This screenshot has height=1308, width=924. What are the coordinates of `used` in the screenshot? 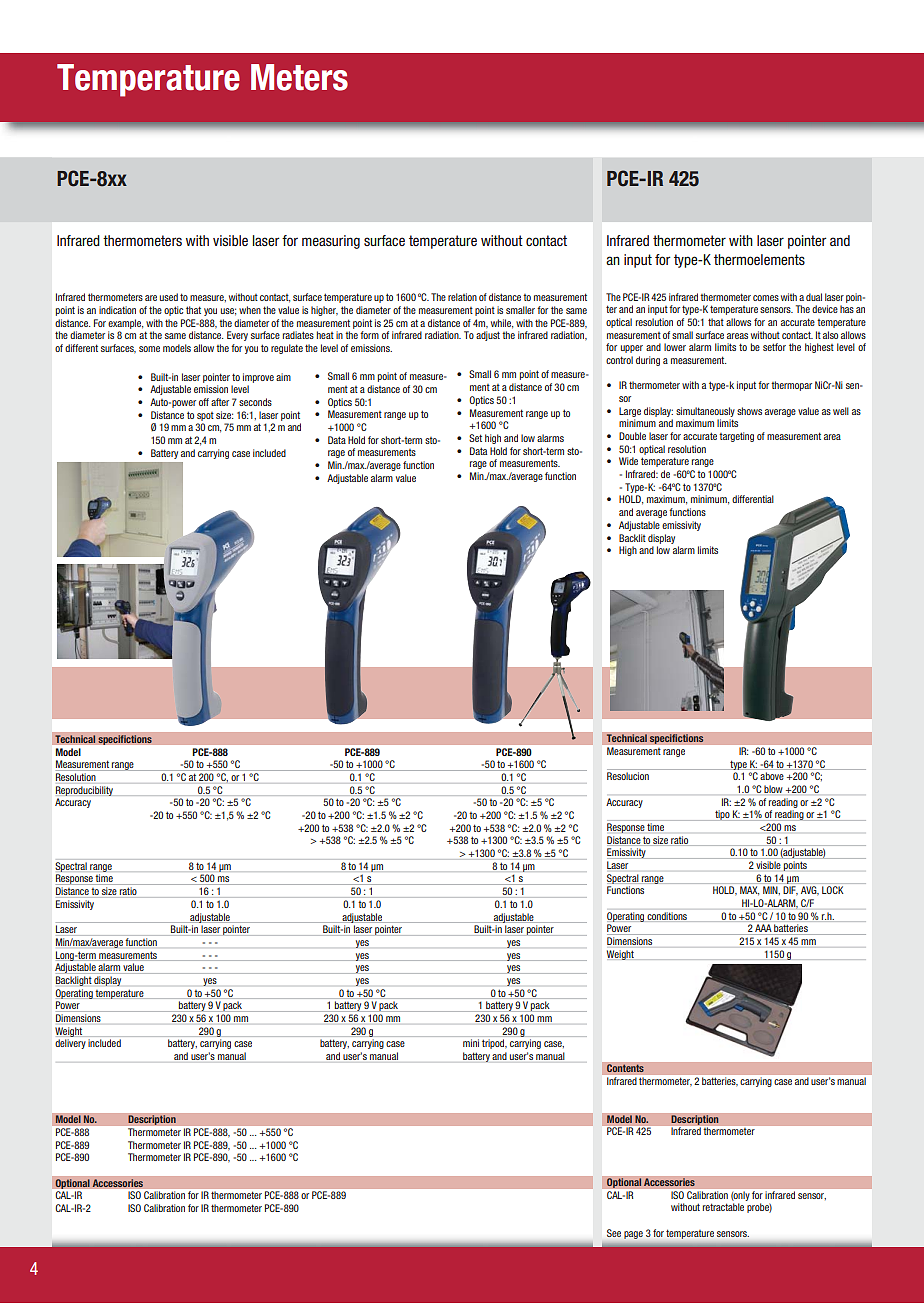 It's located at (169, 297).
